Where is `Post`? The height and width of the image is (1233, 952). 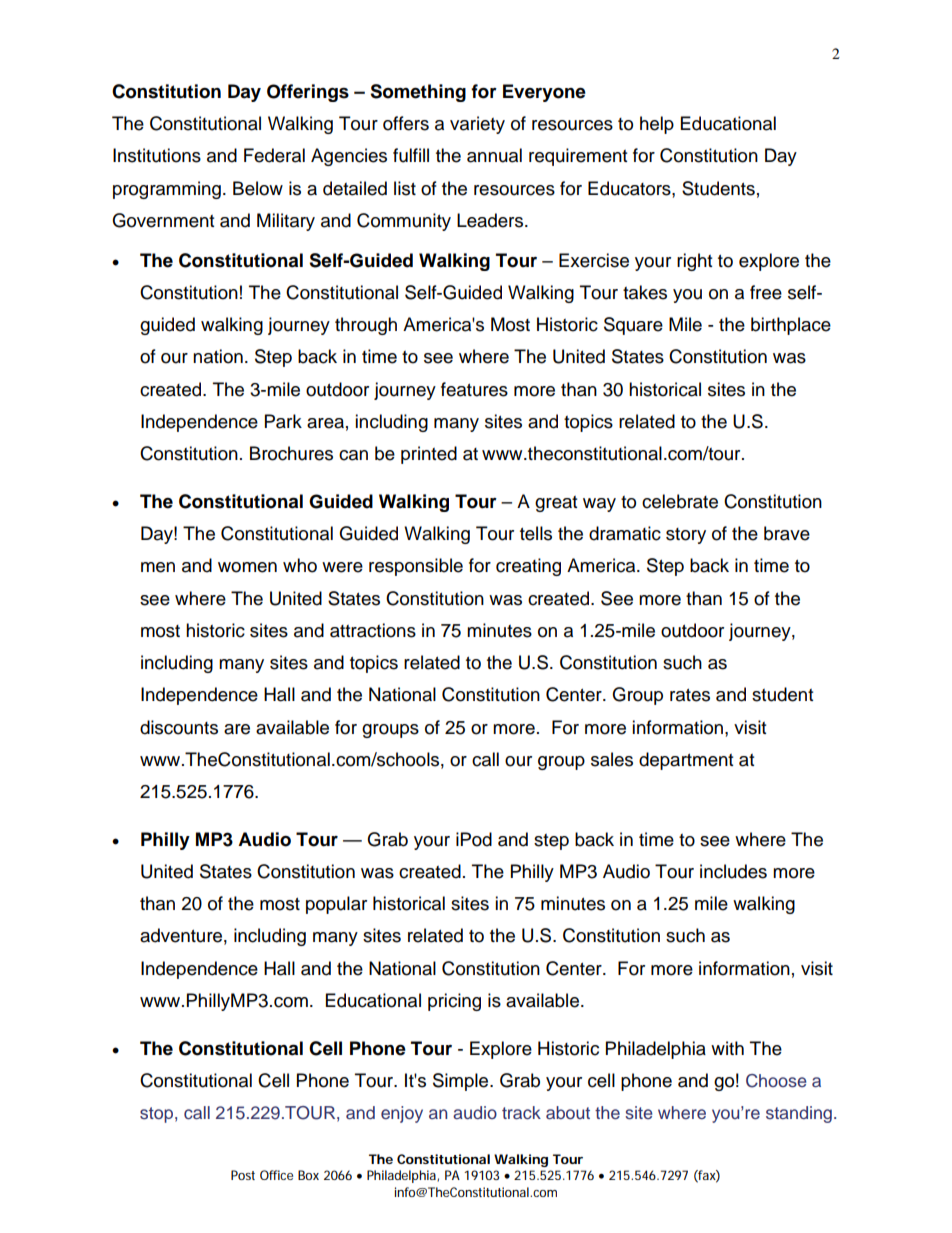 Post is located at coordinates (243, 1175).
